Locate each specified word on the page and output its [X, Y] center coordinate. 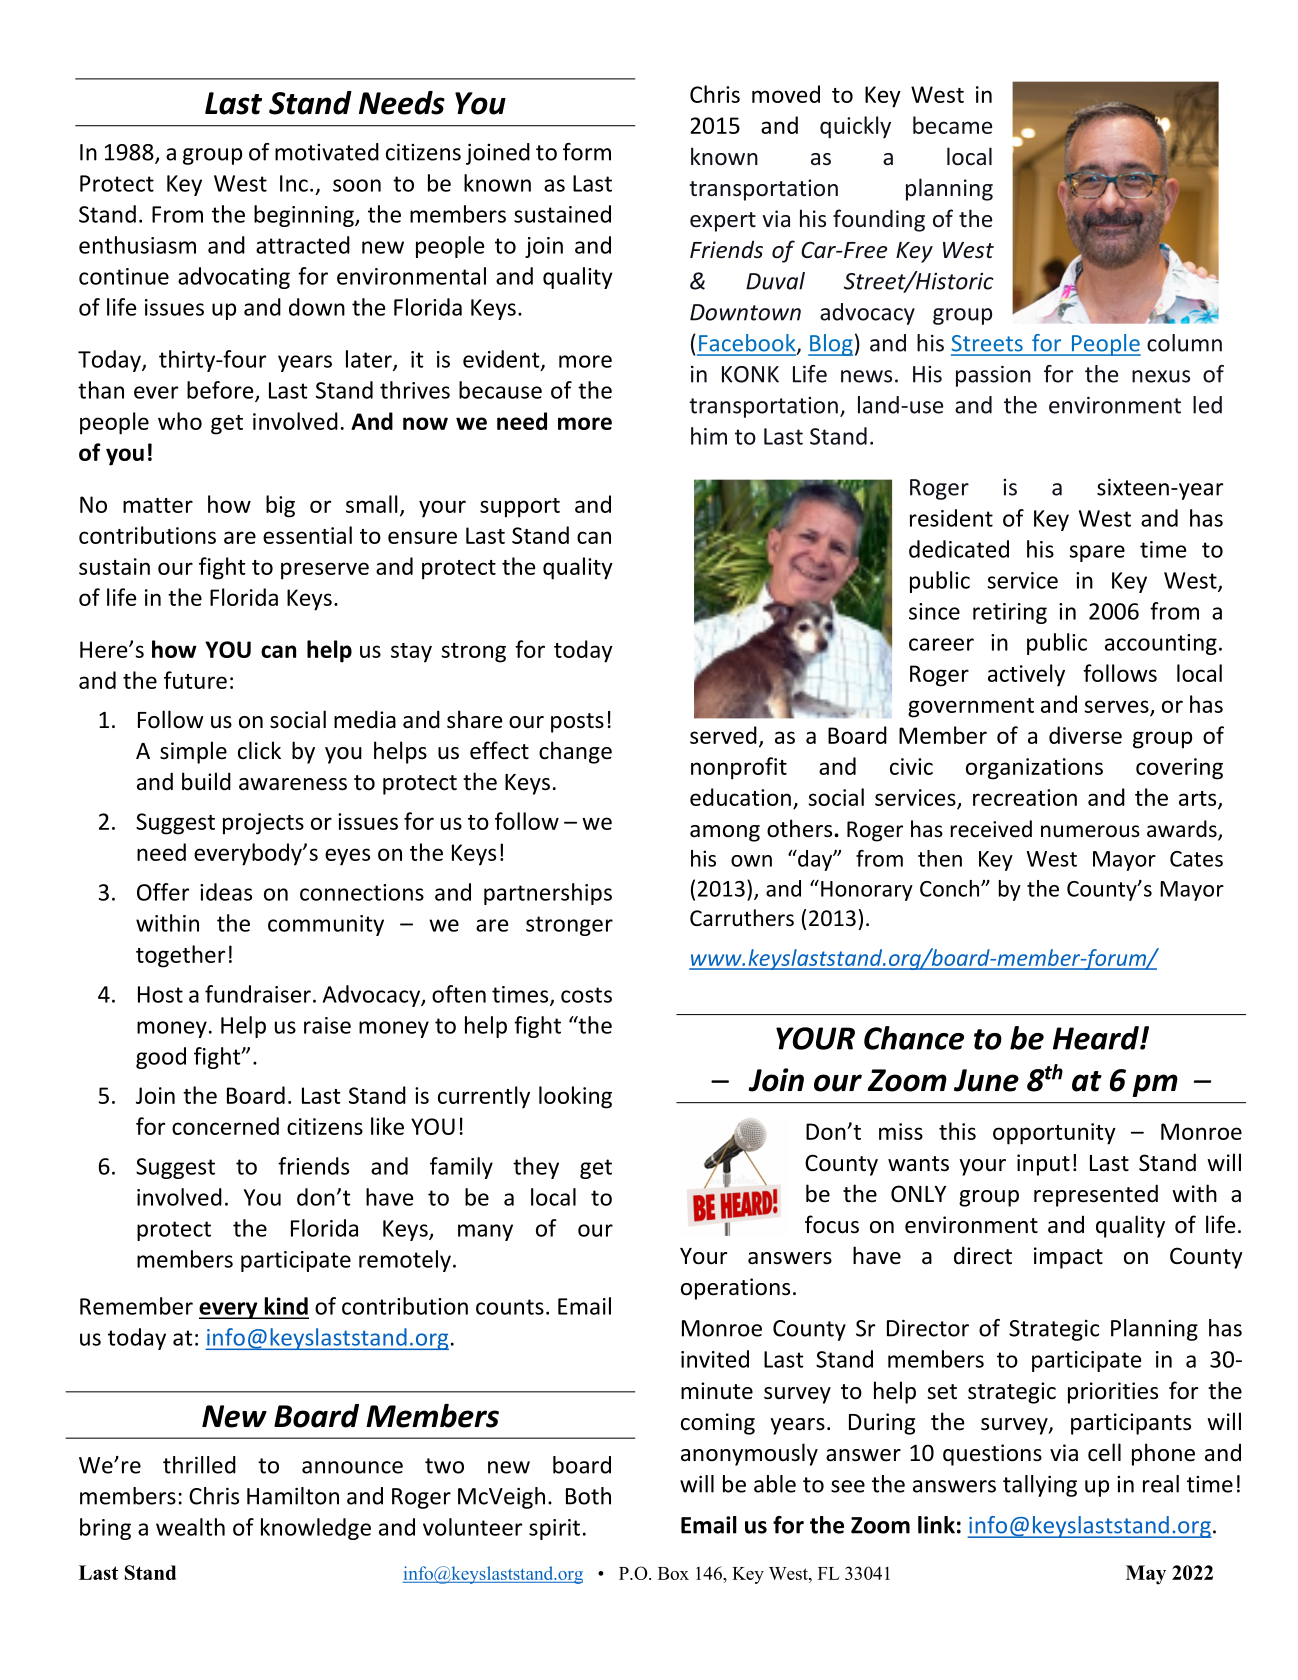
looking [575, 1097]
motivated [327, 152]
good [161, 1058]
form [587, 152]
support [520, 508]
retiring [1010, 613]
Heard [1097, 1038]
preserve [325, 571]
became [952, 125]
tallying [1040, 1486]
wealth [190, 1527]
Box [673, 1573]
